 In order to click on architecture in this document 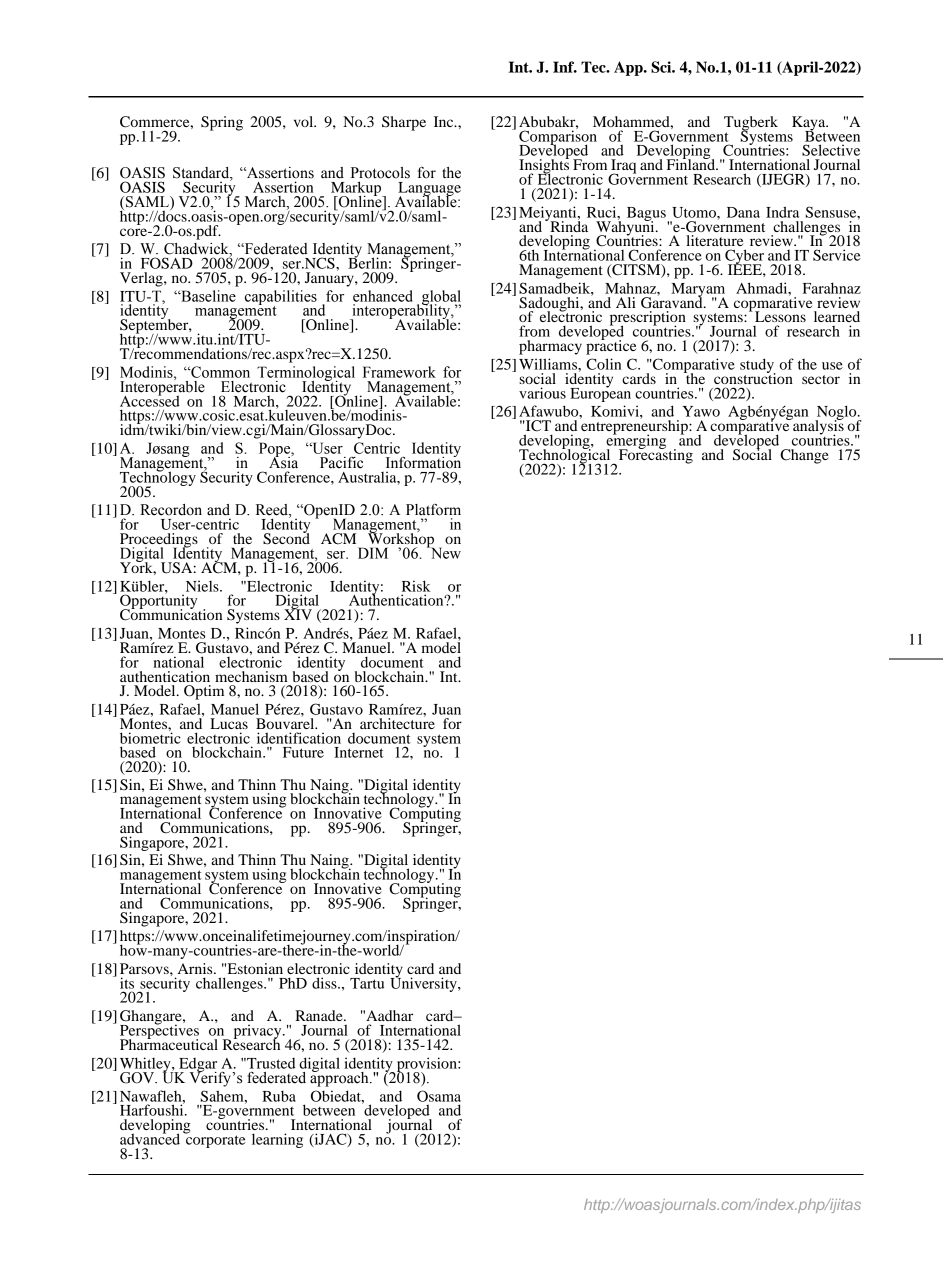, I will do `click(397, 722)`.
